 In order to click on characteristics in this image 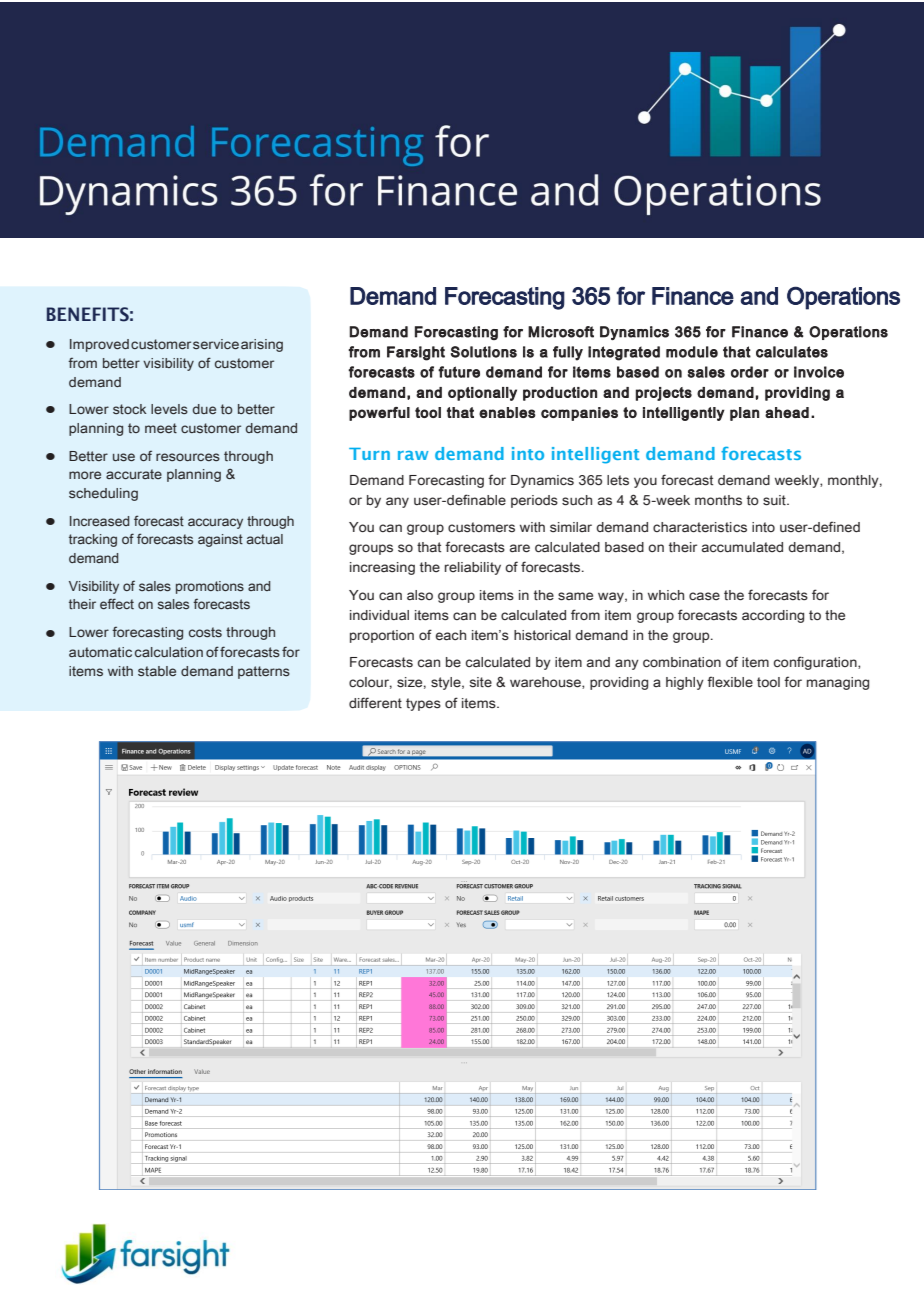, I will do `click(700, 527)`.
